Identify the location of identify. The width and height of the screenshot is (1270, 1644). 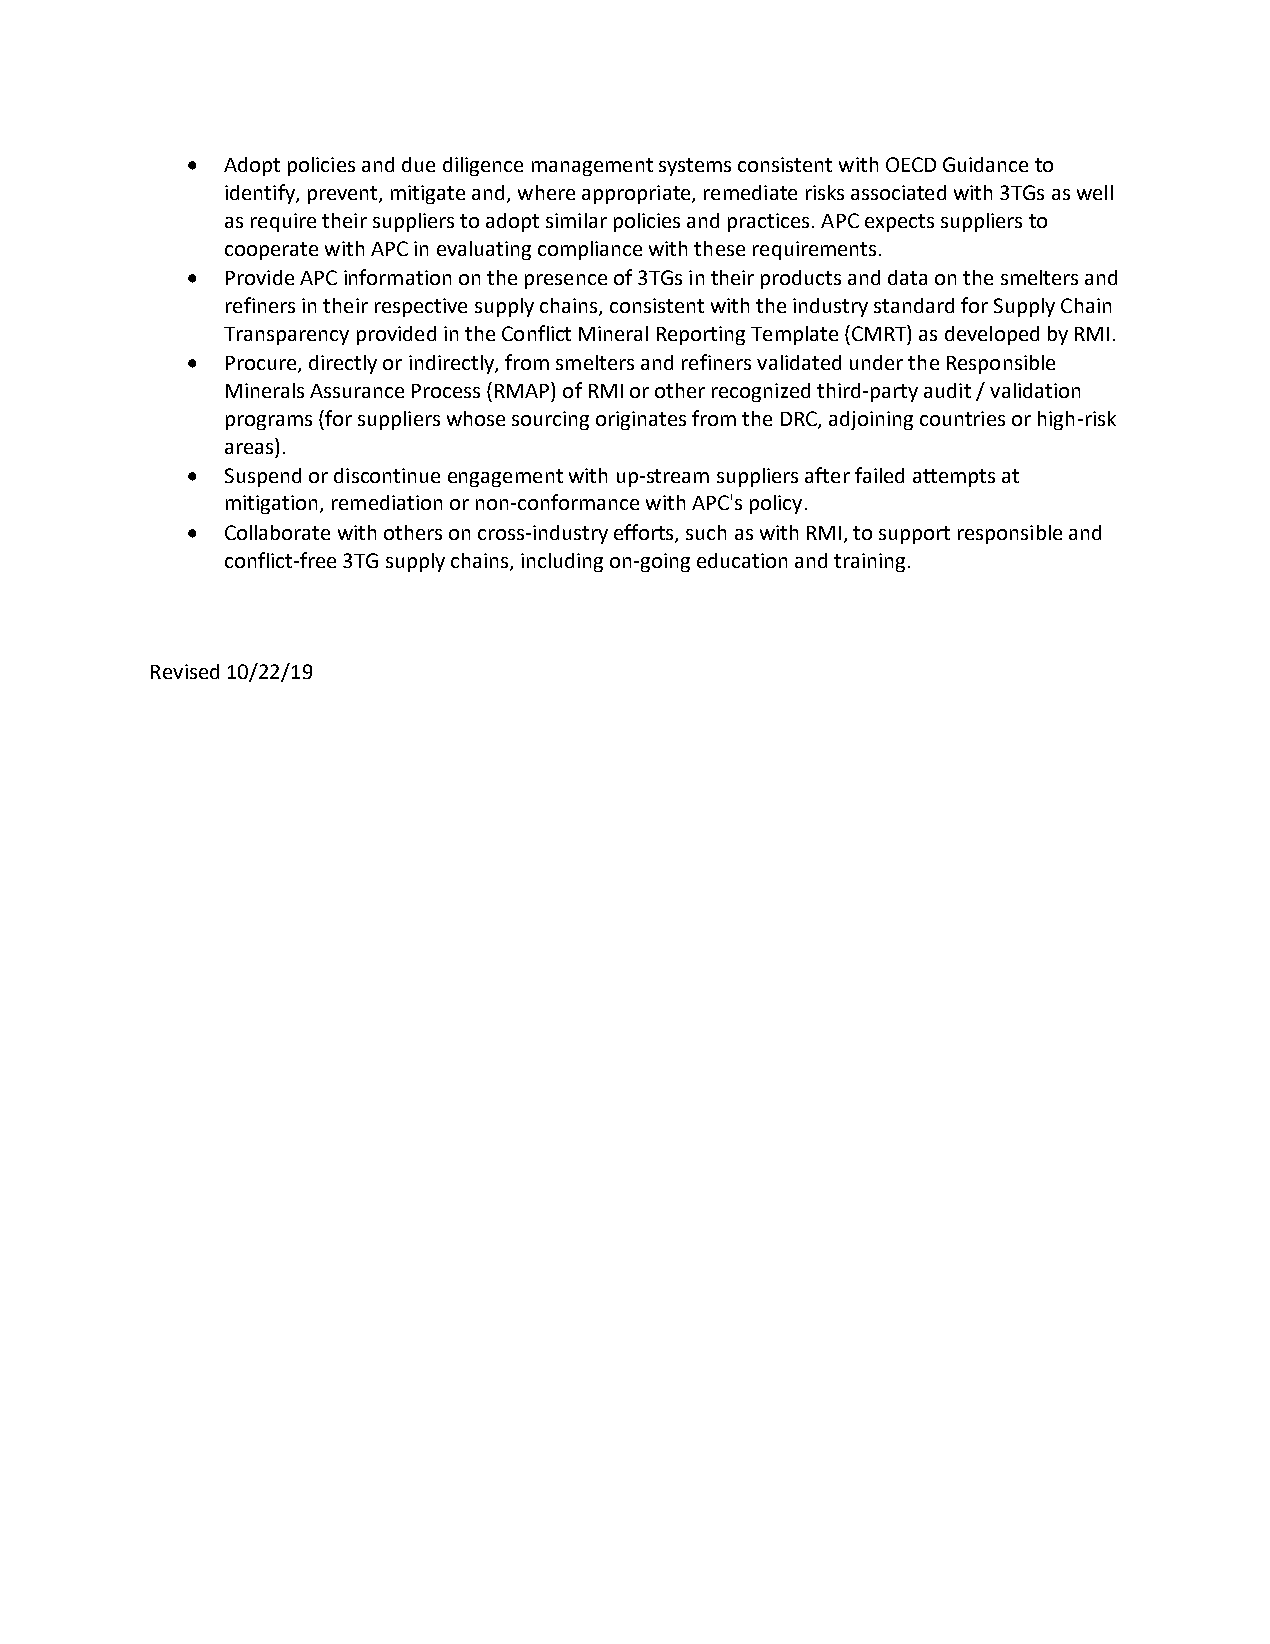
(261, 194).
